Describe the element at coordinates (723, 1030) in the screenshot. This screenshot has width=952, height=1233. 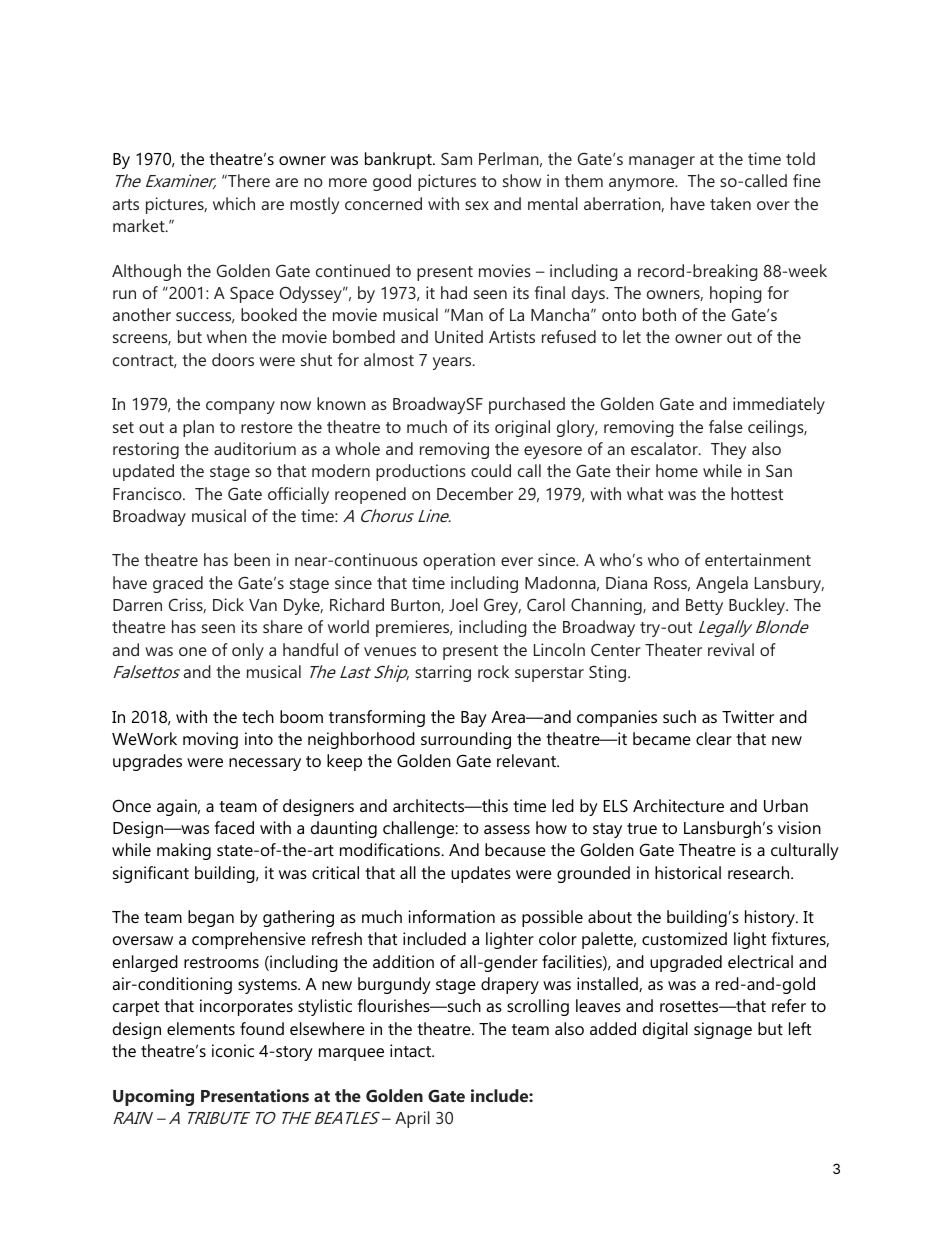
I see `signage` at that location.
